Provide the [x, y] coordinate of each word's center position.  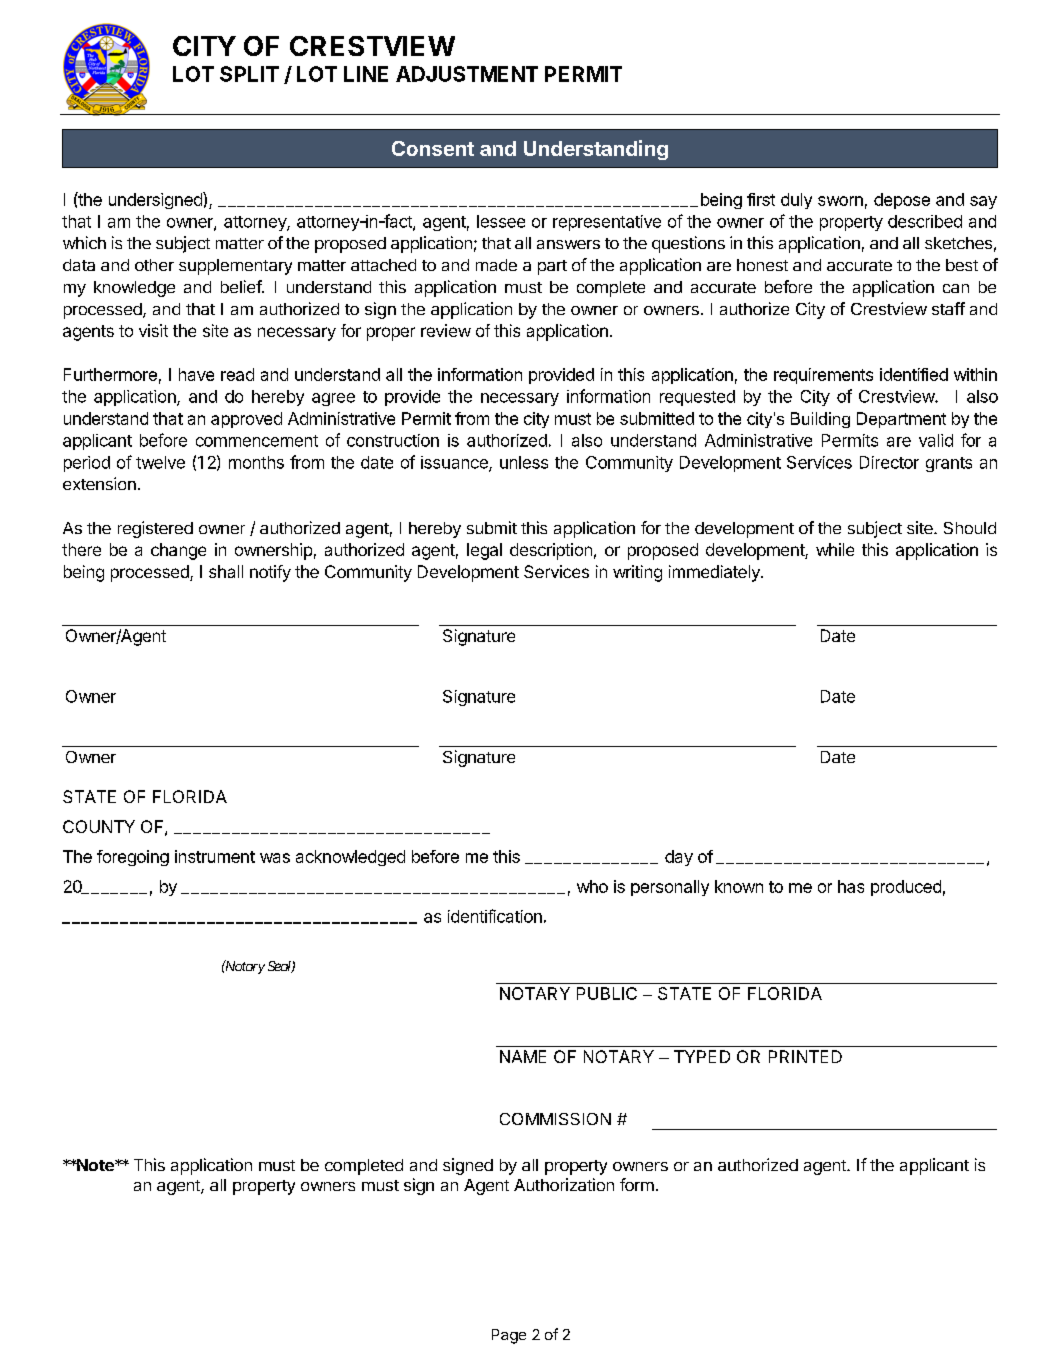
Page [509, 1336]
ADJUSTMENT [467, 74]
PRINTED [805, 1056]
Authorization [564, 1184]
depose [902, 201]
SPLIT [249, 74]
